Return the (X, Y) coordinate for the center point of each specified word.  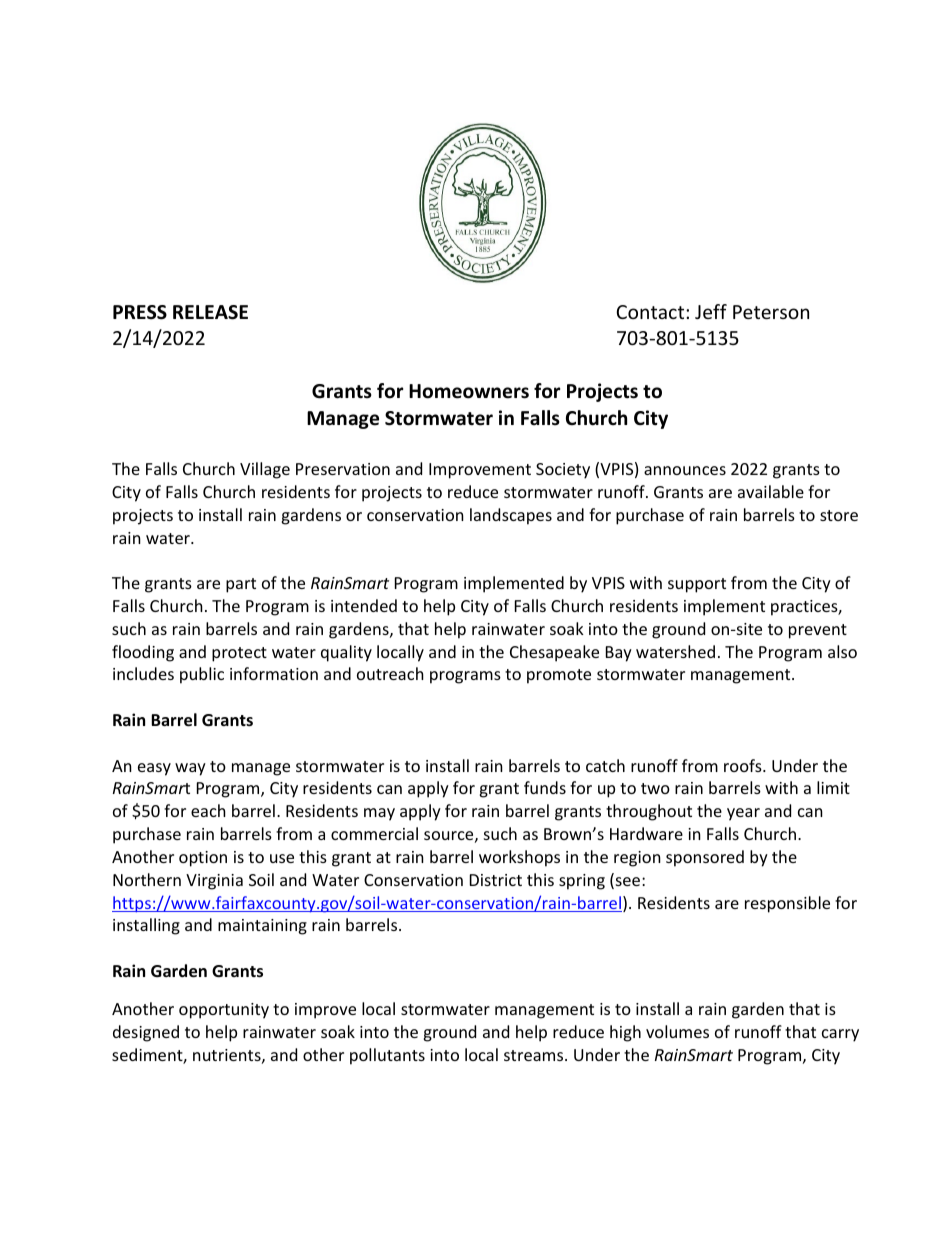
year (743, 814)
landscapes (511, 516)
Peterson (771, 312)
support (697, 585)
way (190, 769)
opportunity (224, 1011)
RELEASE (210, 312)
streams (535, 1055)
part (241, 585)
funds (545, 787)
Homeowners (469, 391)
